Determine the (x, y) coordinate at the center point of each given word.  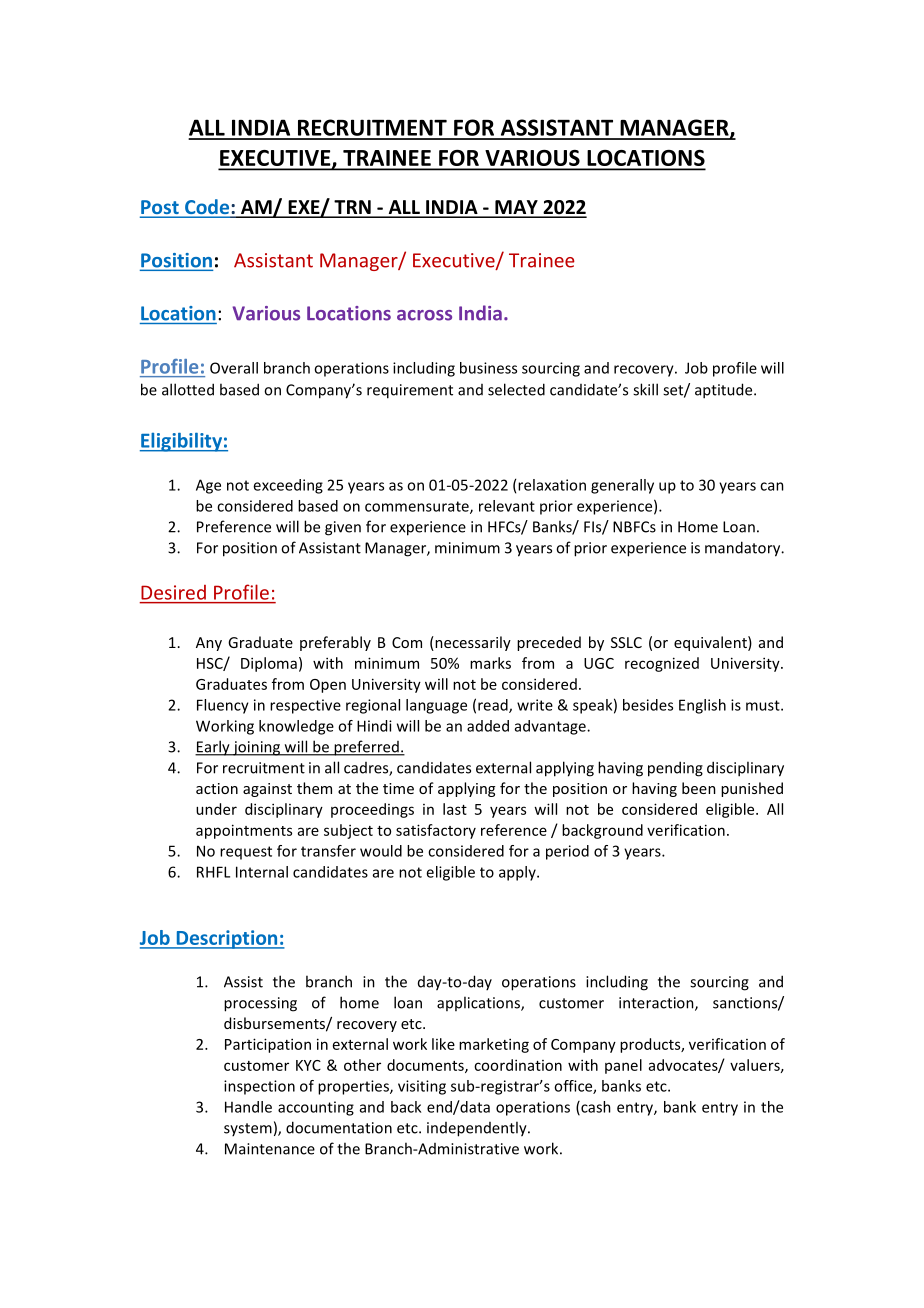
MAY (516, 208)
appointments (244, 831)
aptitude (725, 391)
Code (207, 208)
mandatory (744, 549)
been (699, 788)
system (248, 1129)
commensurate (418, 507)
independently (478, 1129)
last (455, 809)
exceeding (288, 486)
